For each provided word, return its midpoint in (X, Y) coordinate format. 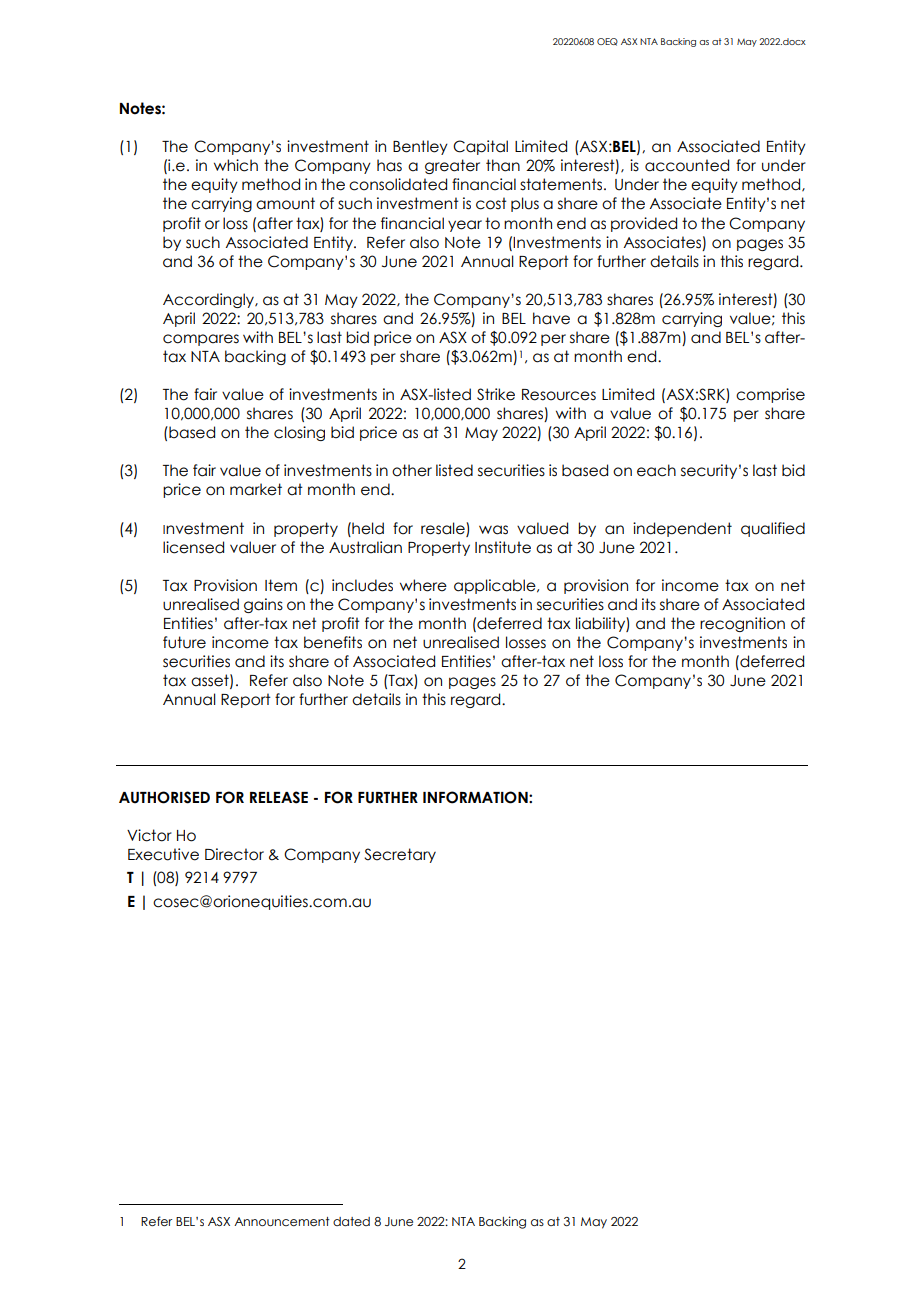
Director (234, 854)
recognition (742, 624)
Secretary (400, 855)
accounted (687, 165)
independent (682, 529)
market (256, 489)
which (236, 165)
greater (452, 166)
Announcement (282, 1221)
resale (444, 529)
